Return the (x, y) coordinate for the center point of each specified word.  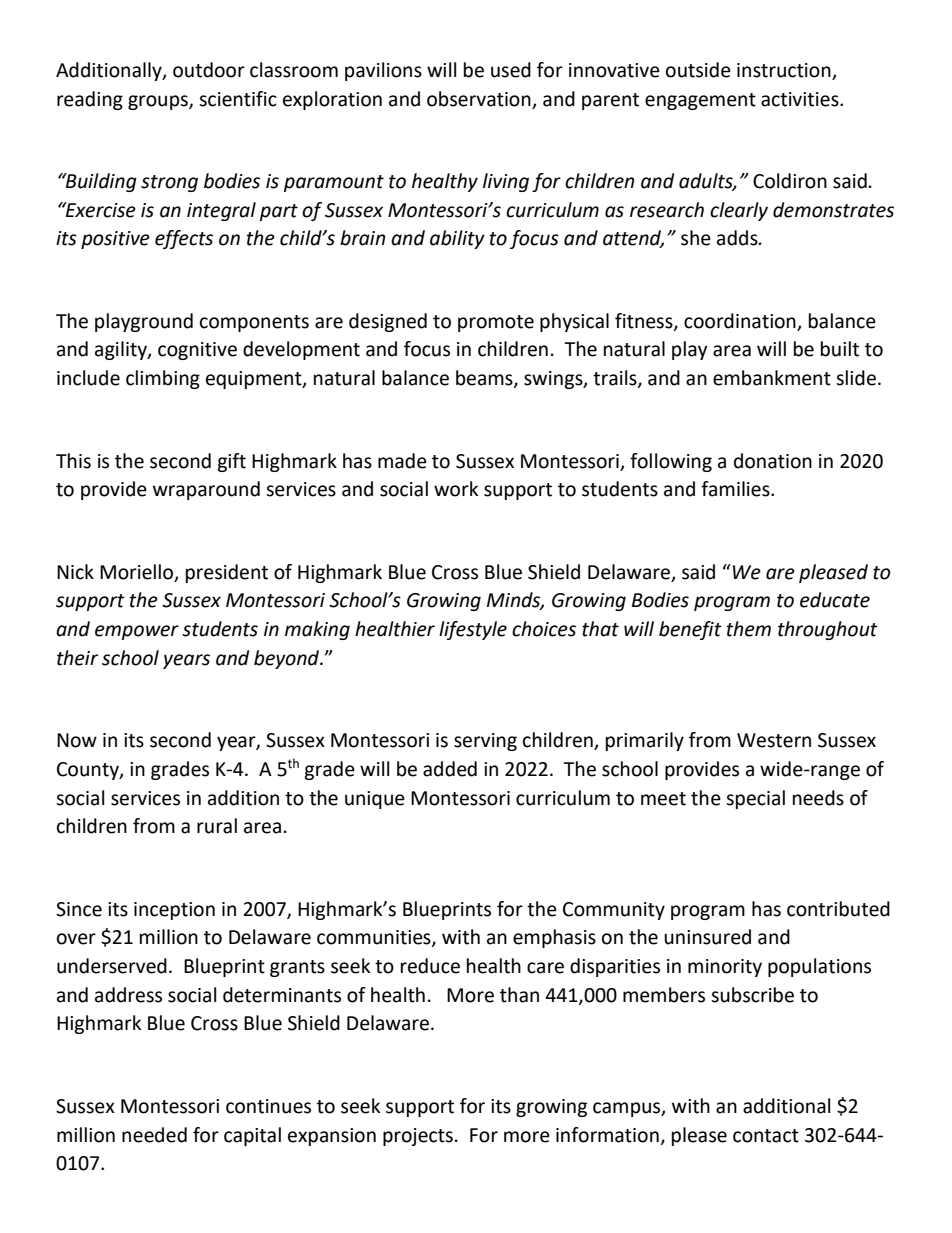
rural (217, 826)
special (755, 799)
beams (485, 379)
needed (154, 1135)
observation (479, 99)
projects (418, 1137)
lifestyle (473, 630)
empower (137, 632)
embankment (772, 378)
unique (375, 800)
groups (159, 102)
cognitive (197, 351)
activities (801, 99)
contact (766, 1136)
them (748, 629)
